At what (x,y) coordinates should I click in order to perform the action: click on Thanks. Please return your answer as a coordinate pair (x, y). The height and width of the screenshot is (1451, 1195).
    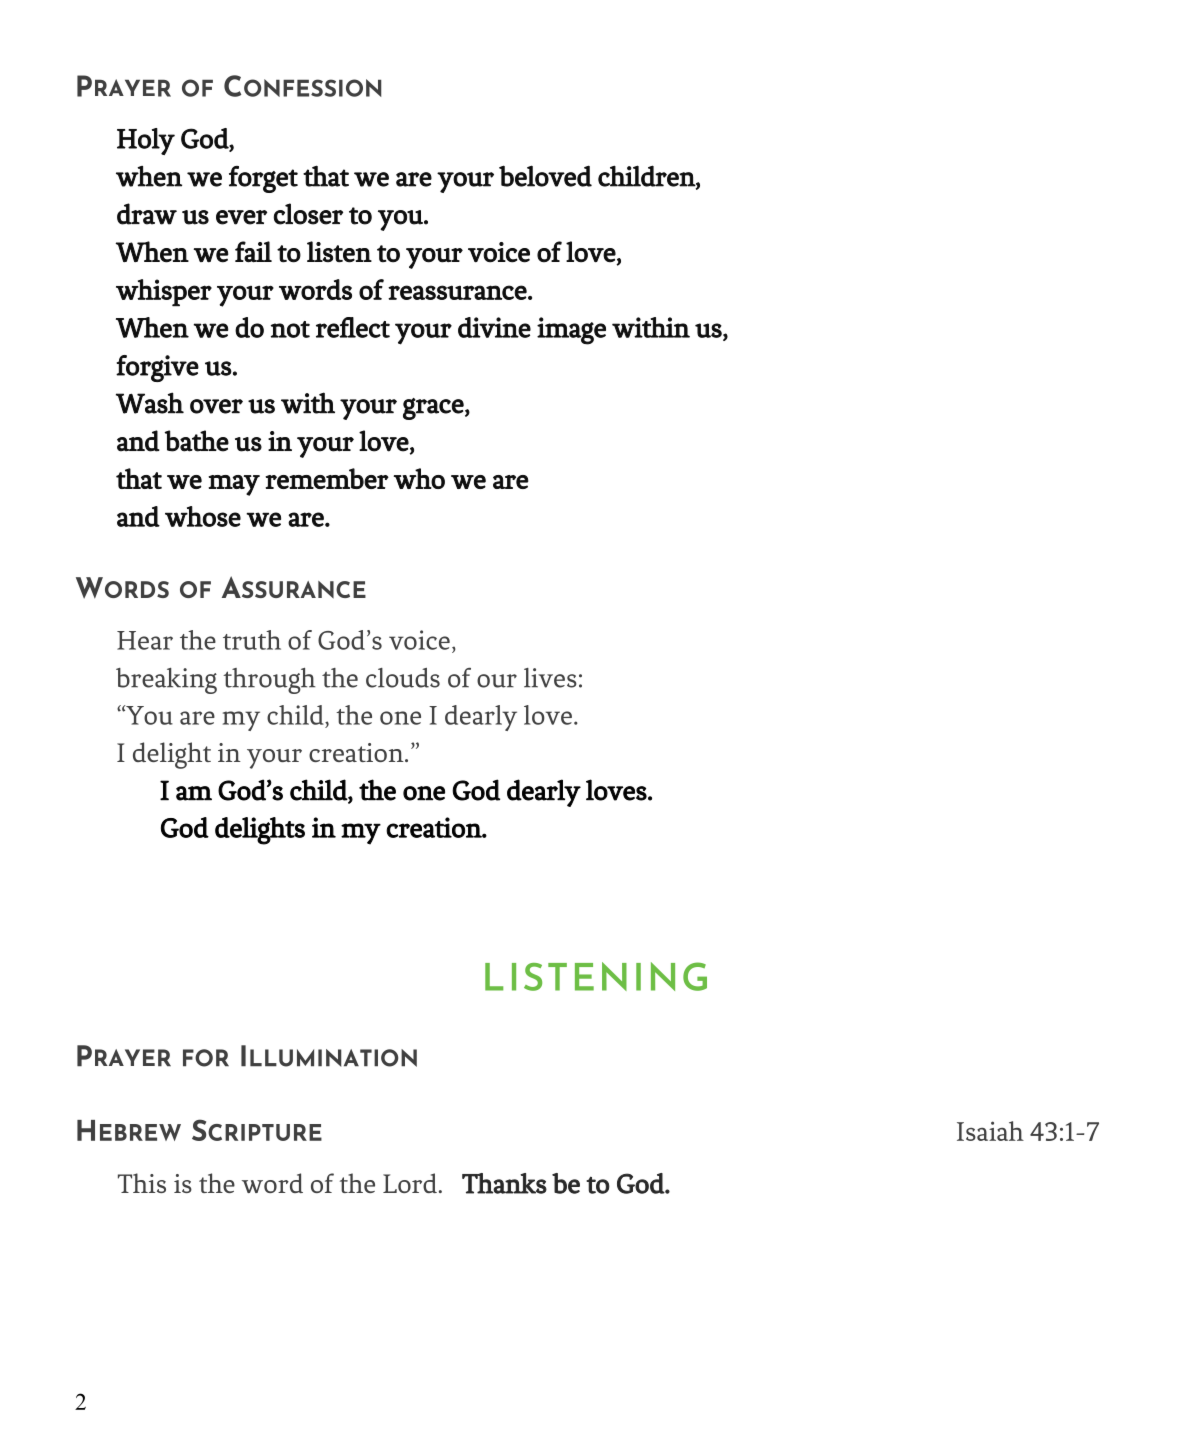
    Looking at the image, I should click on (504, 1183).
